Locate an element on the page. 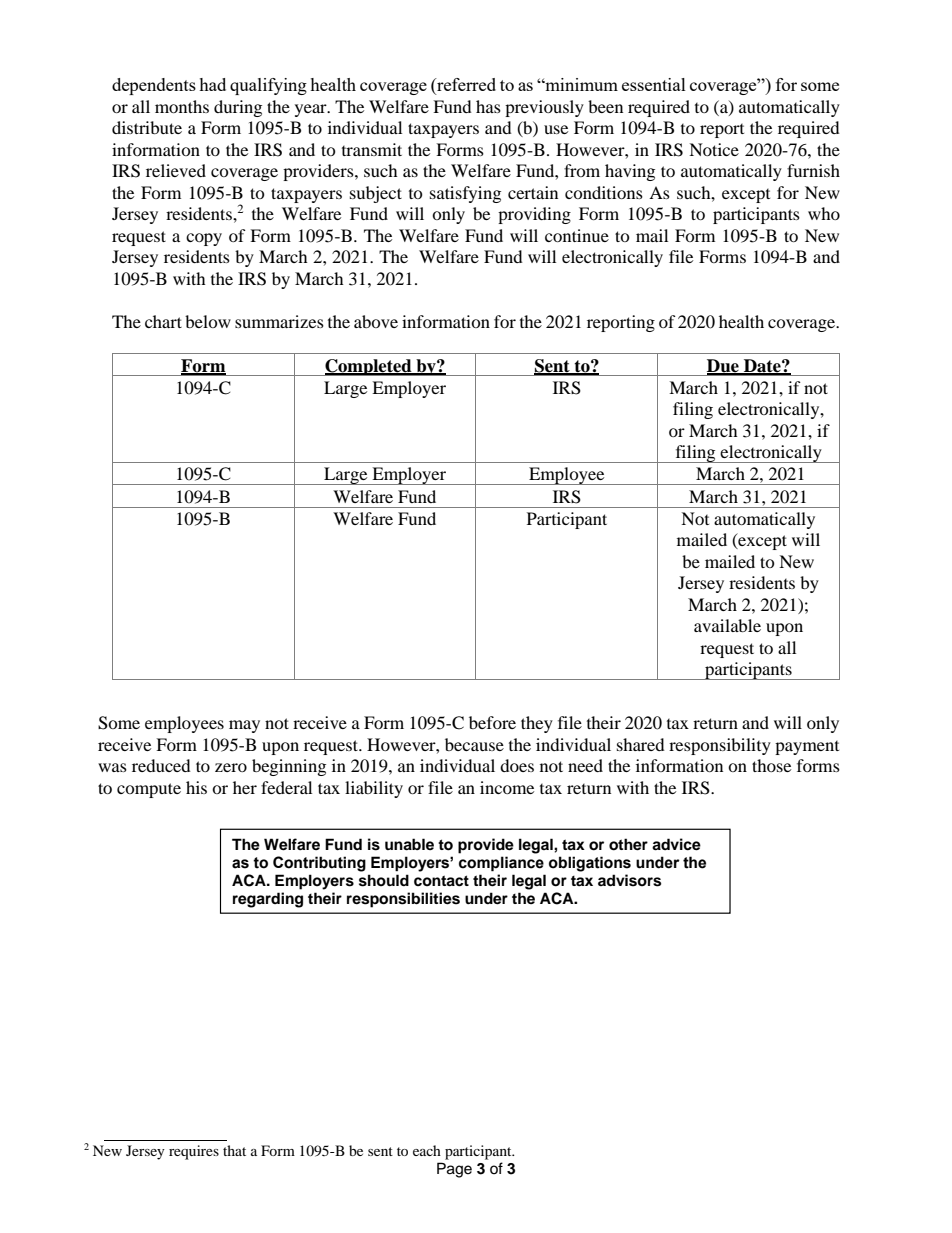 The height and width of the document is (1233, 952). months is located at coordinates (182, 106).
